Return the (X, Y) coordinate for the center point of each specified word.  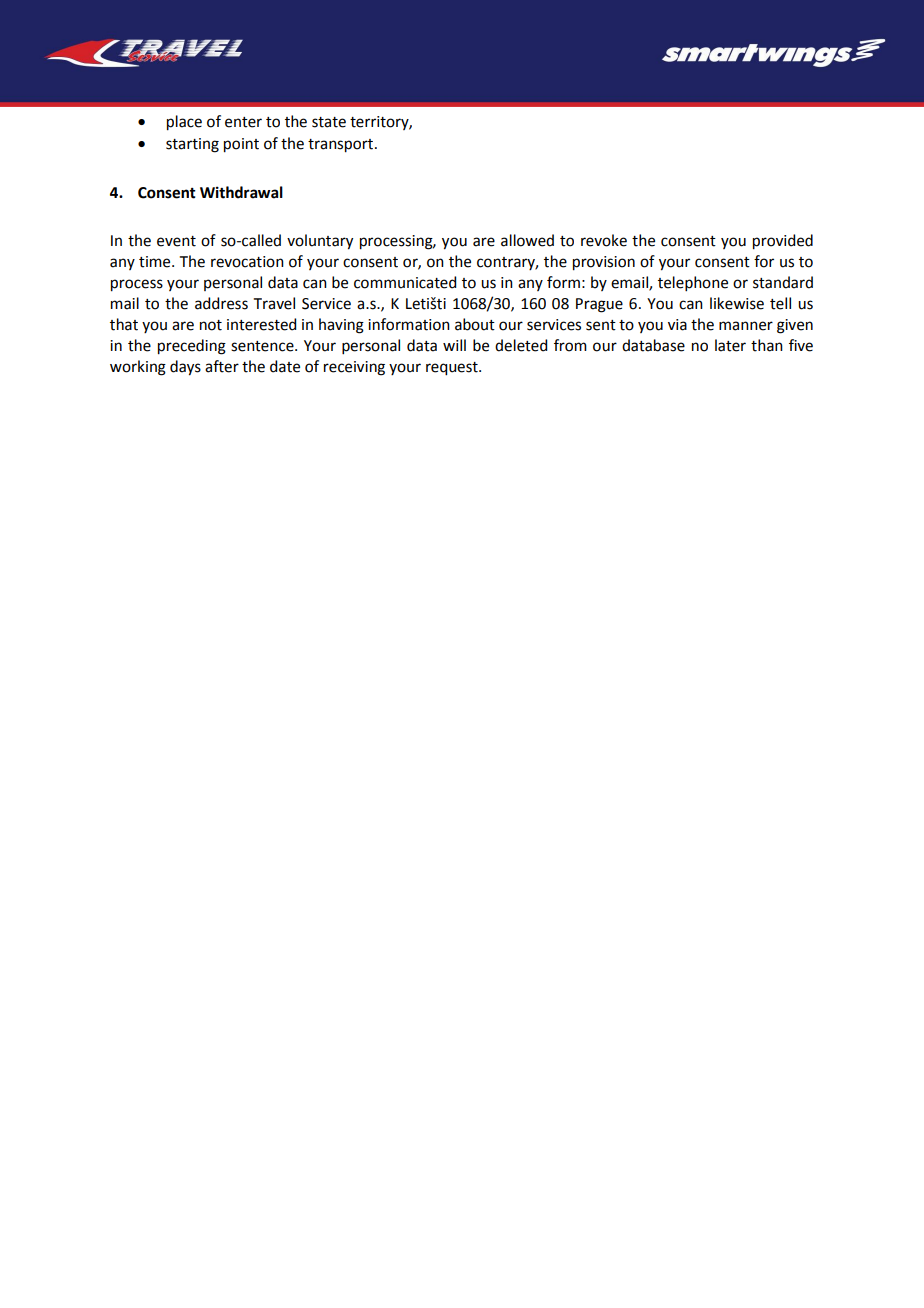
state (329, 122)
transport (340, 146)
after (222, 366)
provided (783, 242)
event (176, 241)
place (184, 123)
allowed (527, 240)
